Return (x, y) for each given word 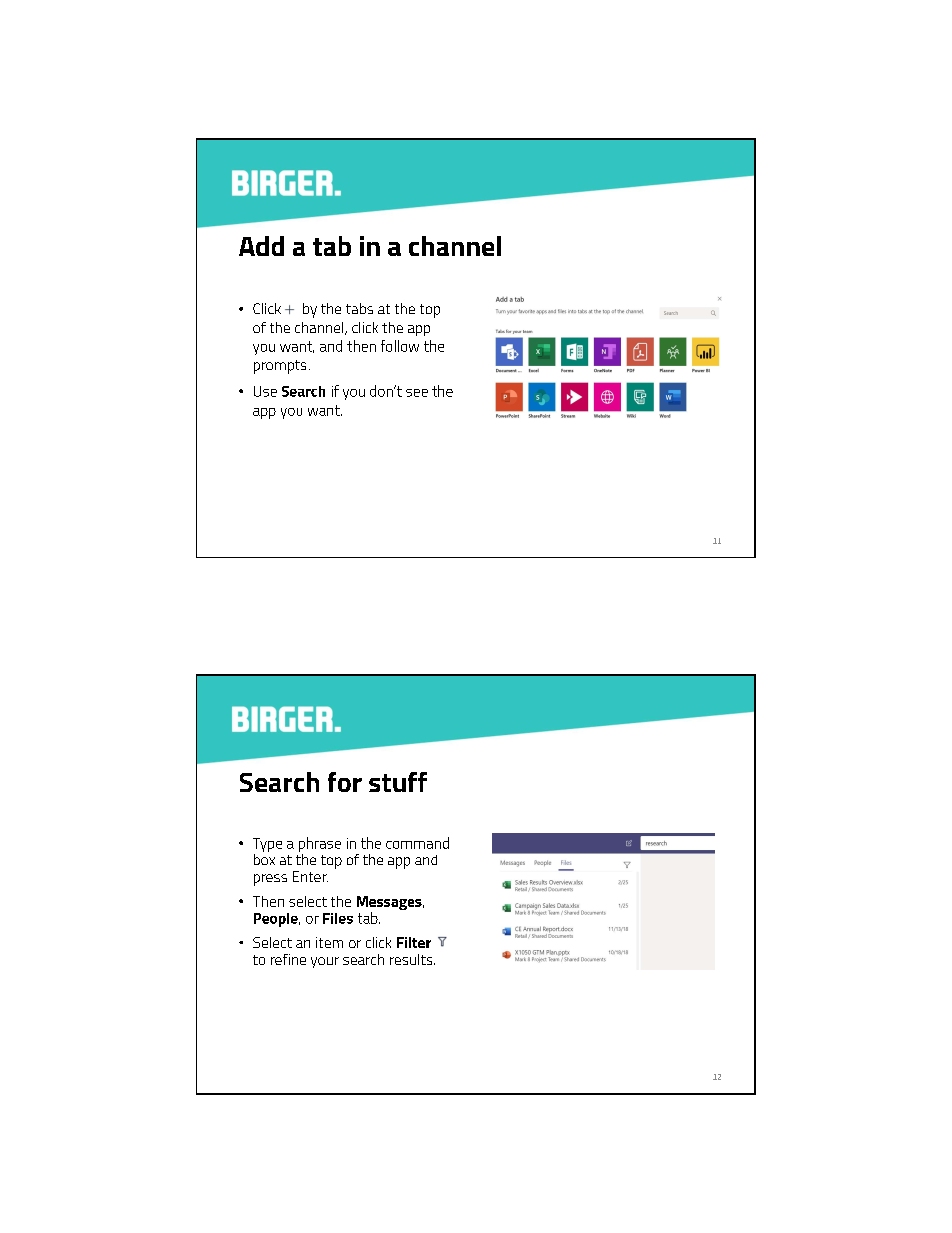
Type (267, 845)
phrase (320, 844)
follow (400, 346)
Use (265, 391)
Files (338, 918)
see (417, 393)
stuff (398, 782)
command (417, 843)
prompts (280, 367)
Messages (390, 904)
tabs (359, 308)
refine (288, 959)
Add (261, 246)
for (345, 782)
